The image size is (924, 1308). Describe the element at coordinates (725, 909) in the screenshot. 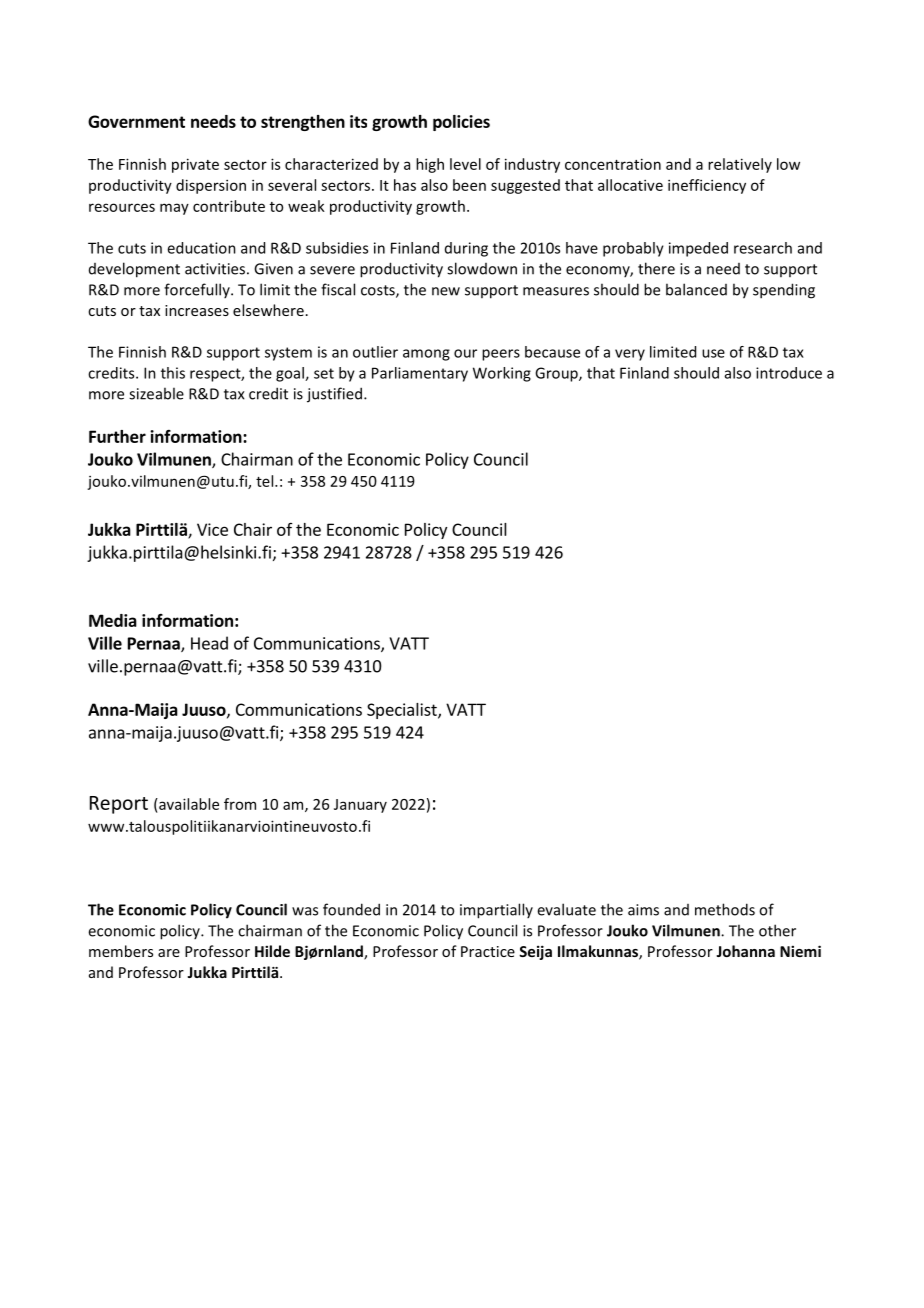

I see `methods` at that location.
